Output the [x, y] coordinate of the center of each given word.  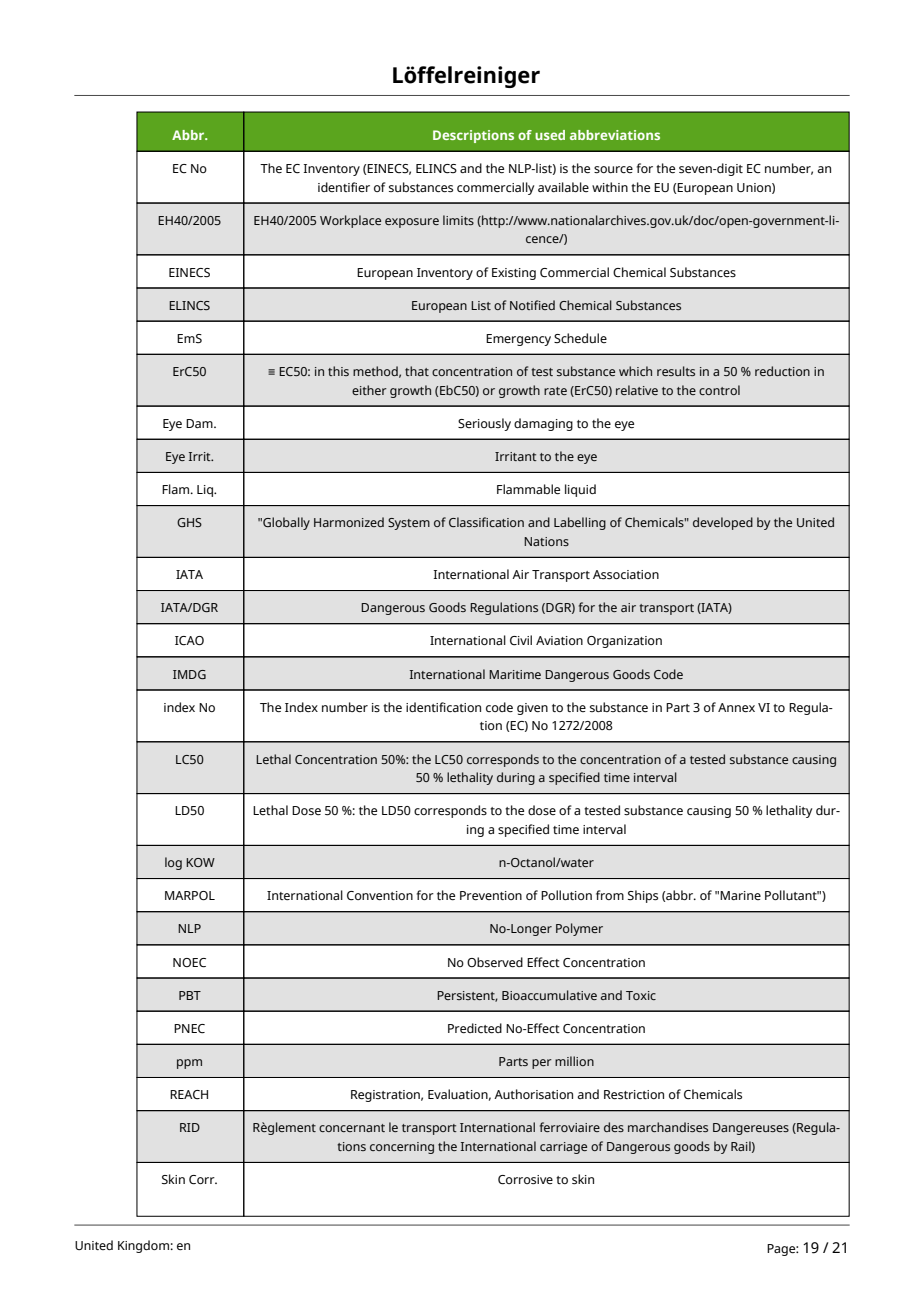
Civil [521, 640]
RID [190, 1127]
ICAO [189, 641]
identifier [344, 187]
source [613, 170]
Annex [736, 707]
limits [458, 220]
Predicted [475, 1028]
